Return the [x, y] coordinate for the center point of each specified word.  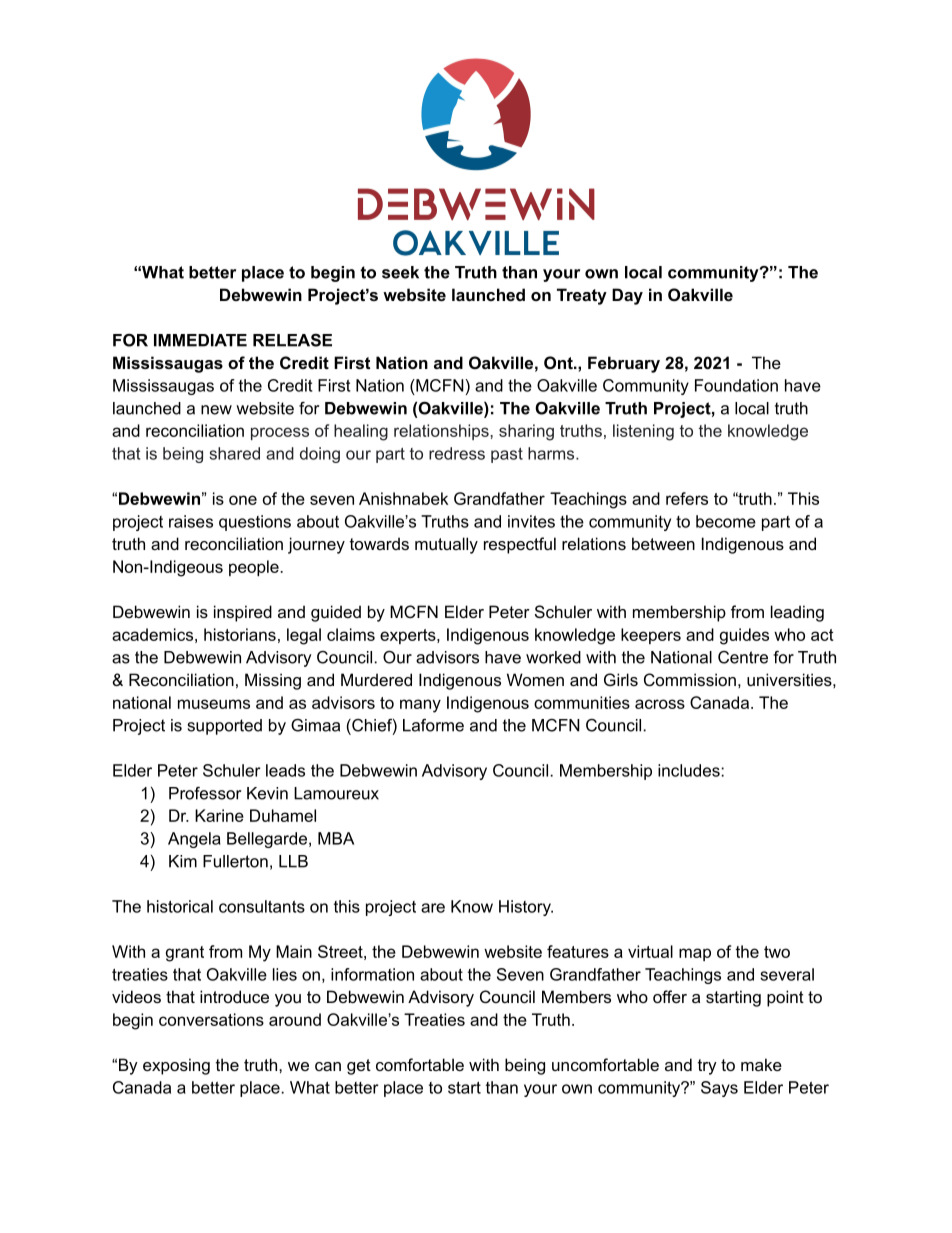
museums [214, 704]
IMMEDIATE [200, 340]
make [761, 1064]
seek [400, 272]
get [359, 1067]
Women [535, 679]
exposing [176, 1066]
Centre [743, 657]
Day [627, 296]
